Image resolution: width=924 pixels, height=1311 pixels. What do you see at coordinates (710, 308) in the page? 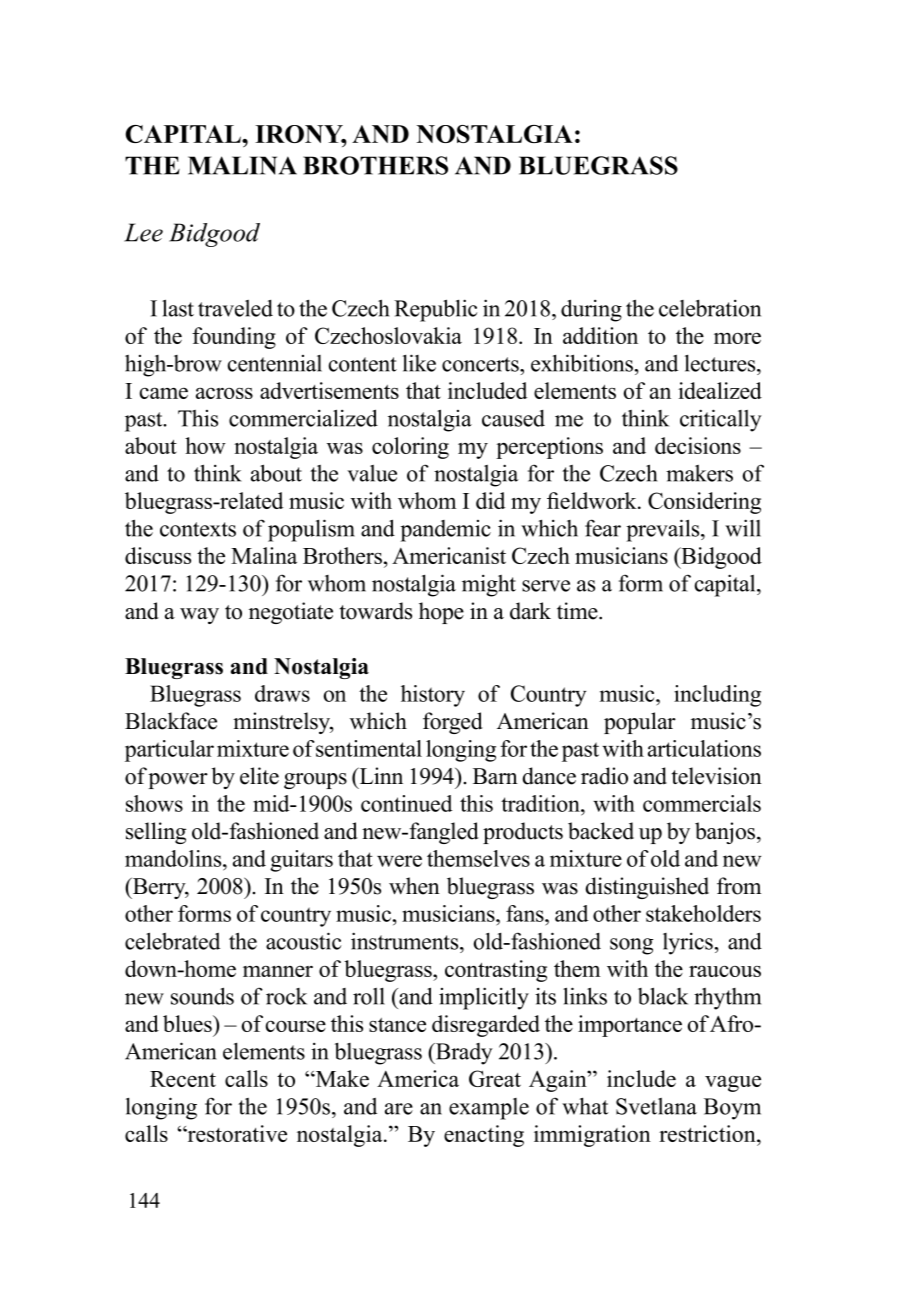
I see `celebration` at bounding box center [710, 308].
